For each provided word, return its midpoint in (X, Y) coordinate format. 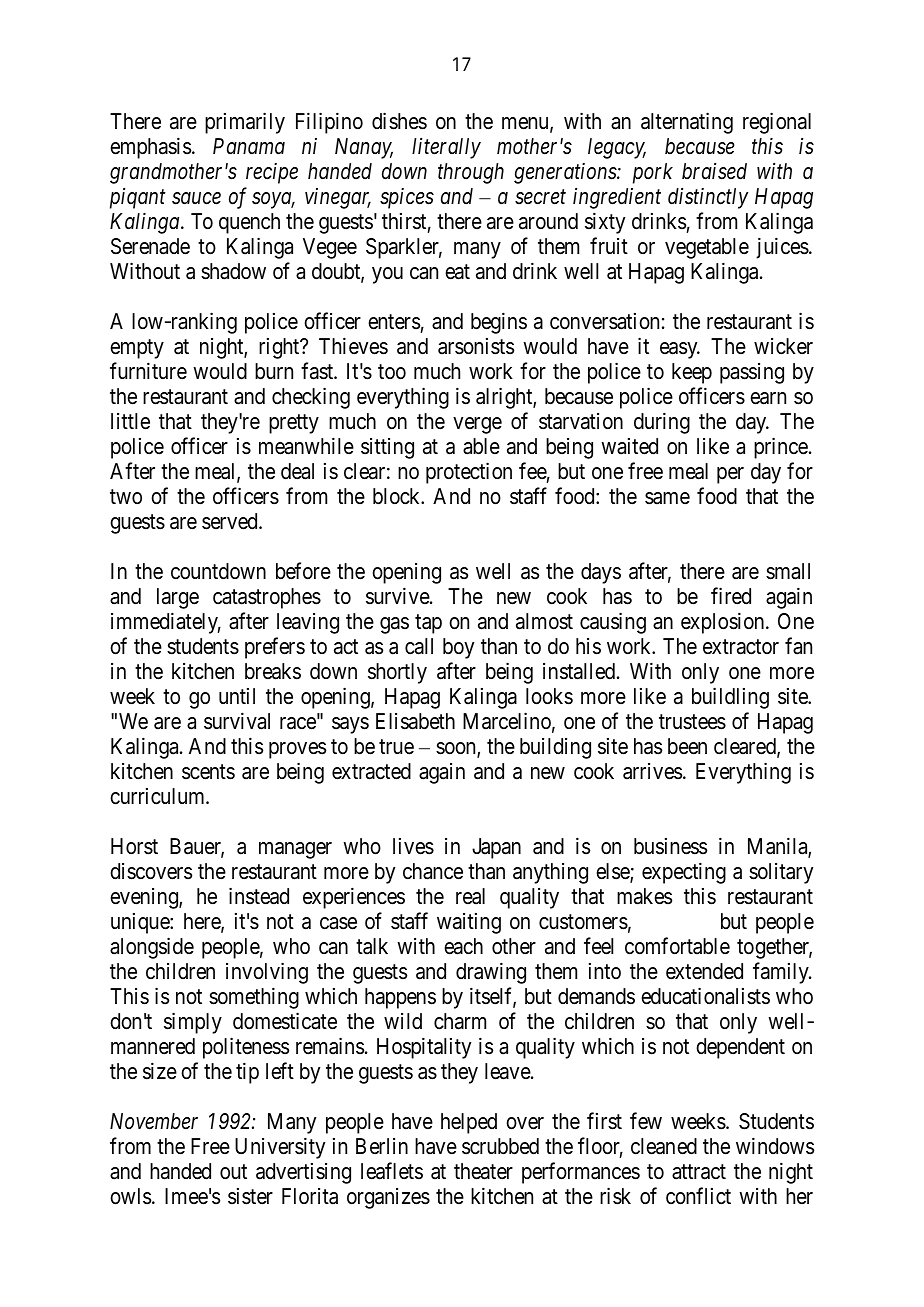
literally (446, 148)
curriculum (158, 796)
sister (250, 1196)
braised (714, 171)
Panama (249, 146)
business (670, 846)
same (667, 498)
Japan (496, 848)
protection (469, 473)
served (231, 521)
